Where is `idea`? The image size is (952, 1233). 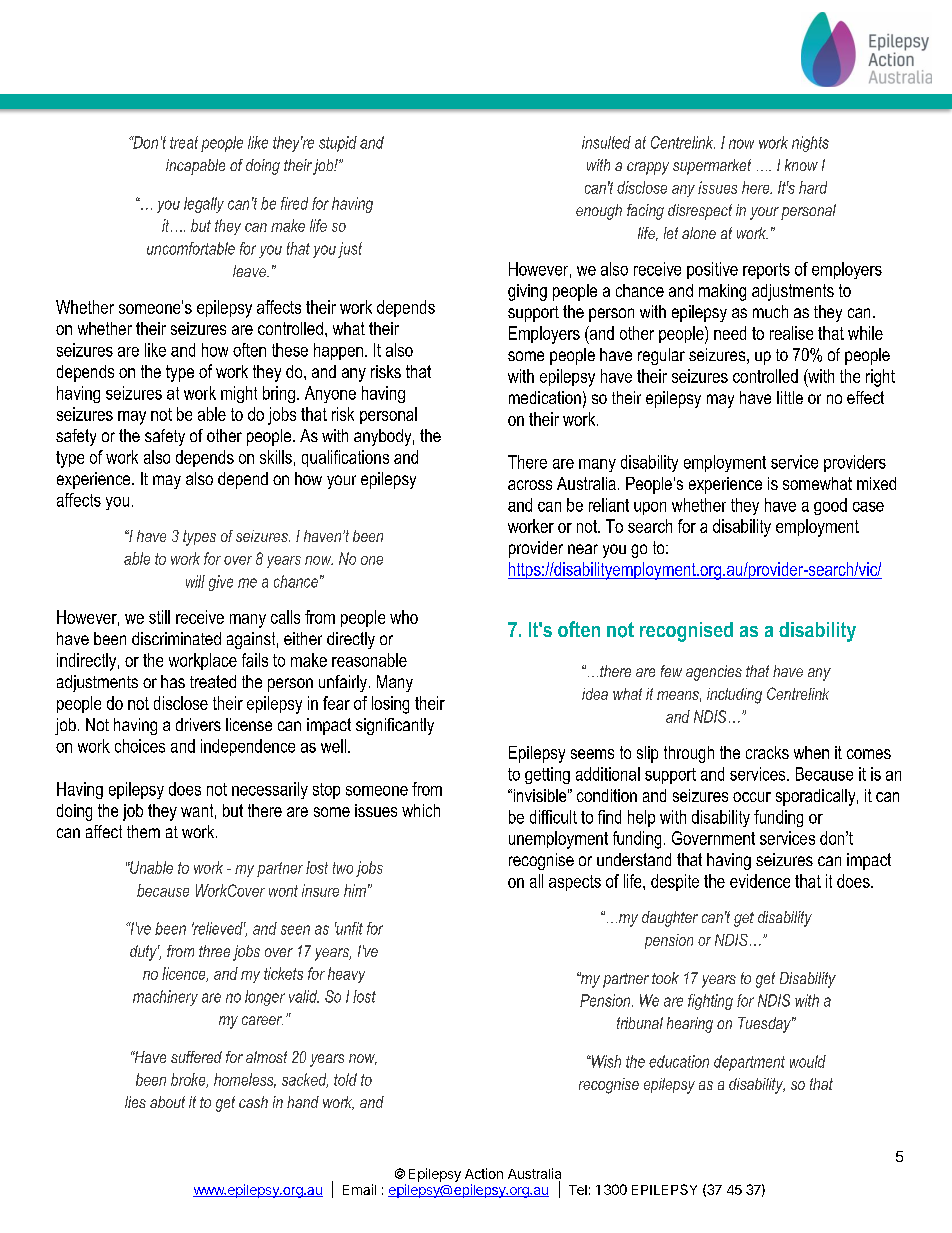 idea is located at coordinates (595, 694).
